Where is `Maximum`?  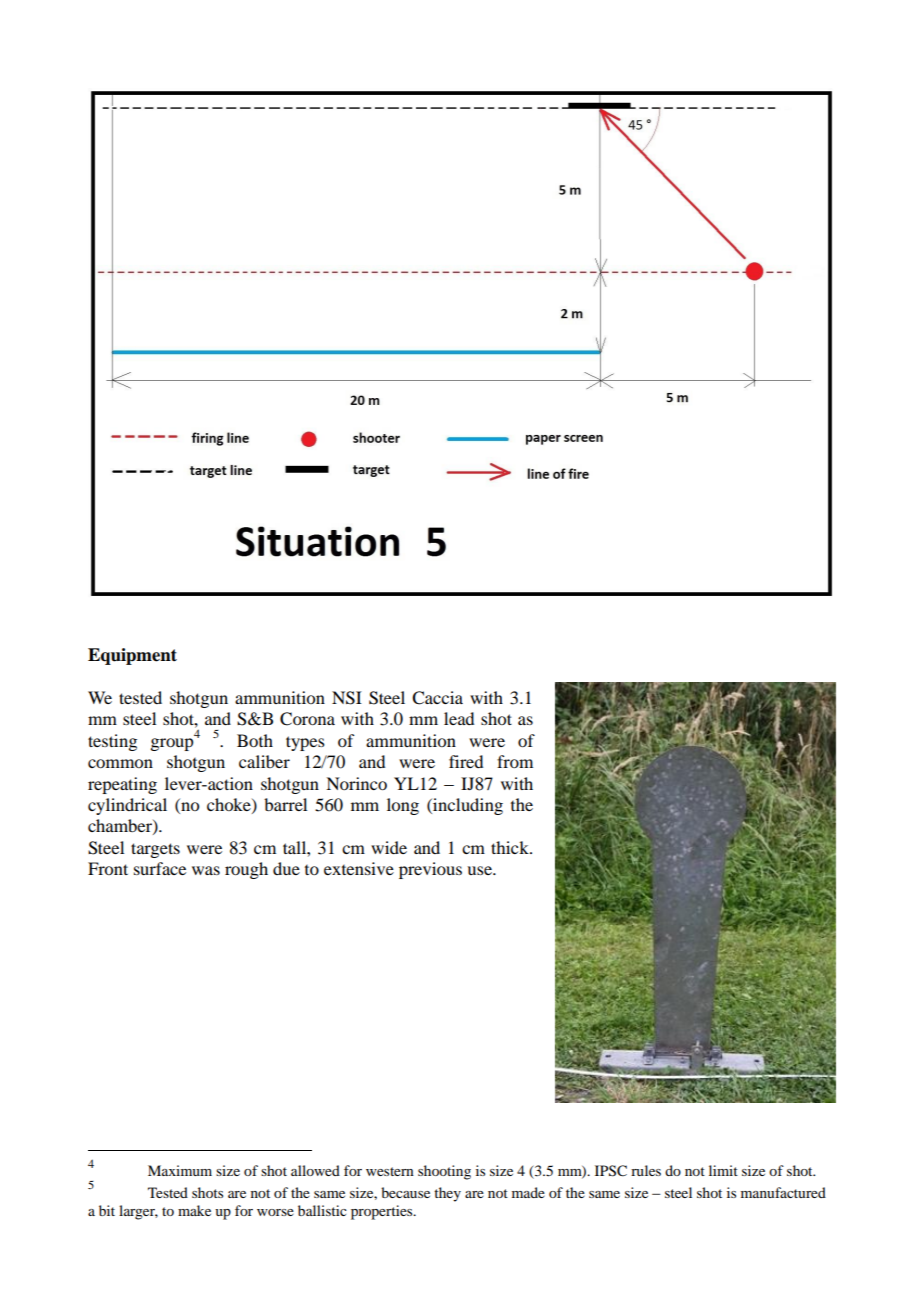
Maximum is located at coordinates (180, 1170).
